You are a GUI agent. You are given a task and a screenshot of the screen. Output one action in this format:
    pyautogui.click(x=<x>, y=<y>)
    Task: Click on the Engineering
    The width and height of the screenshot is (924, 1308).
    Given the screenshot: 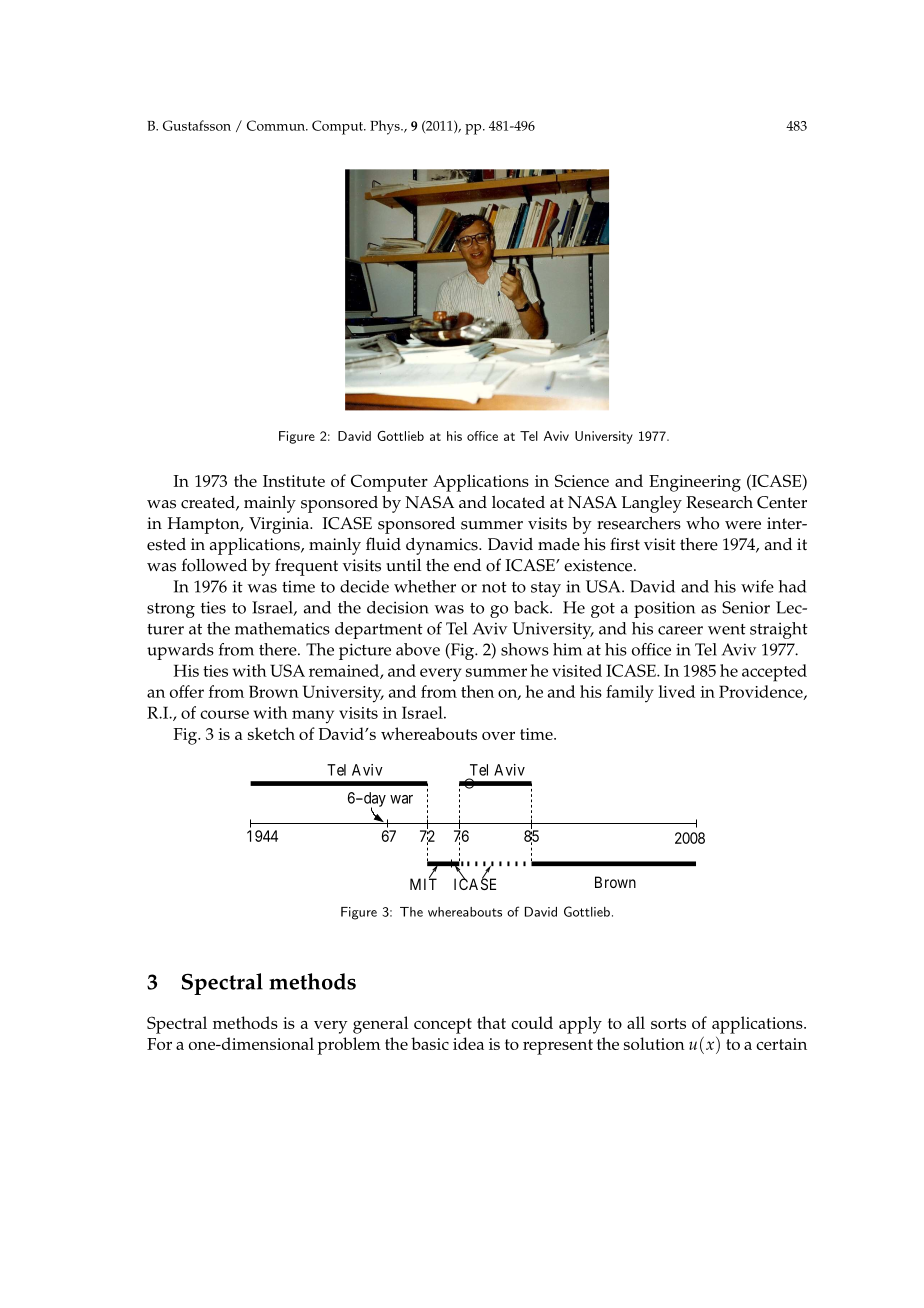 What is the action you would take?
    pyautogui.click(x=695, y=483)
